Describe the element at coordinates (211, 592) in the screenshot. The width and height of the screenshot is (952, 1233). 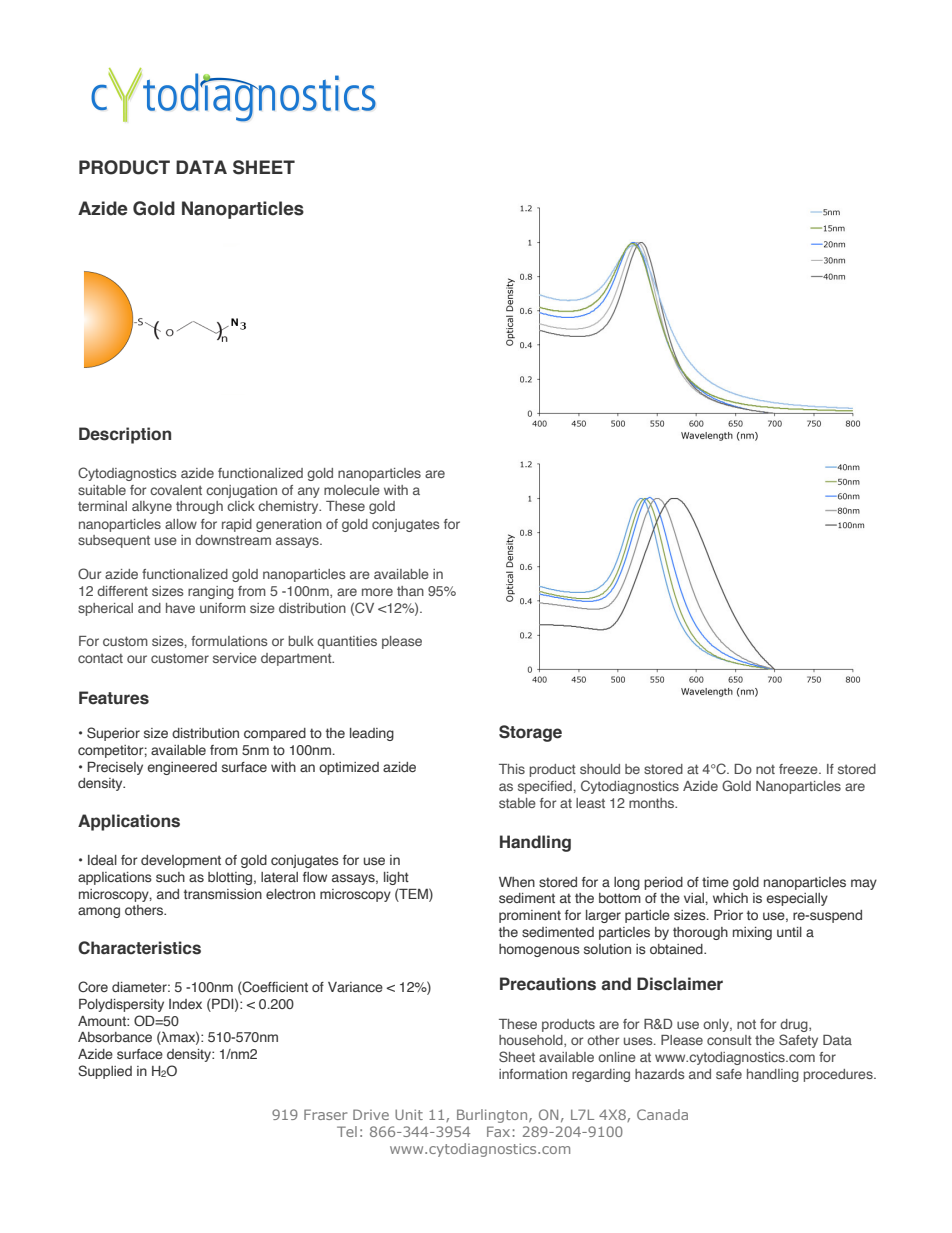
I see `ranging` at that location.
